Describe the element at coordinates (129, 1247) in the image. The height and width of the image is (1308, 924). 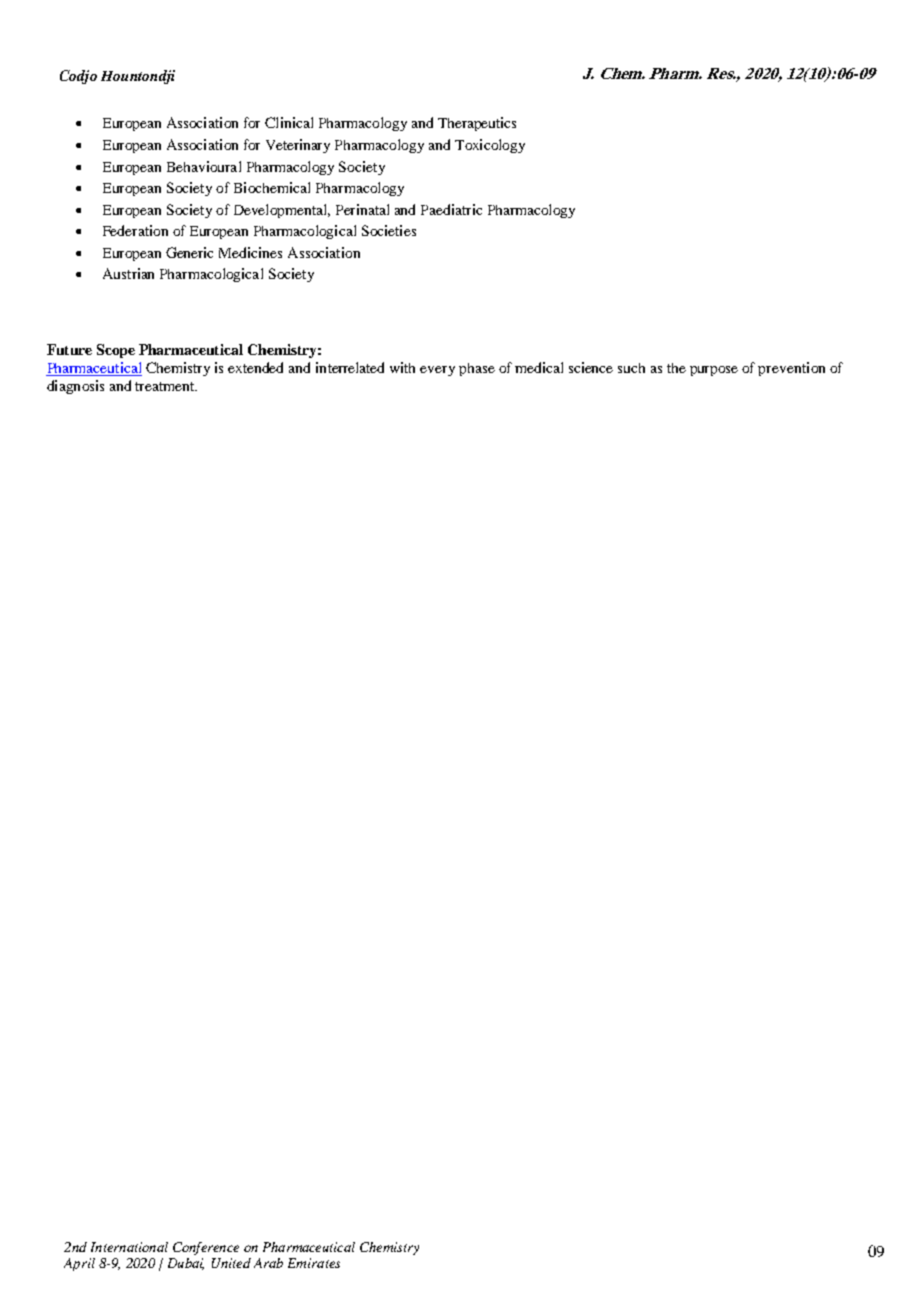
I see `International` at that location.
